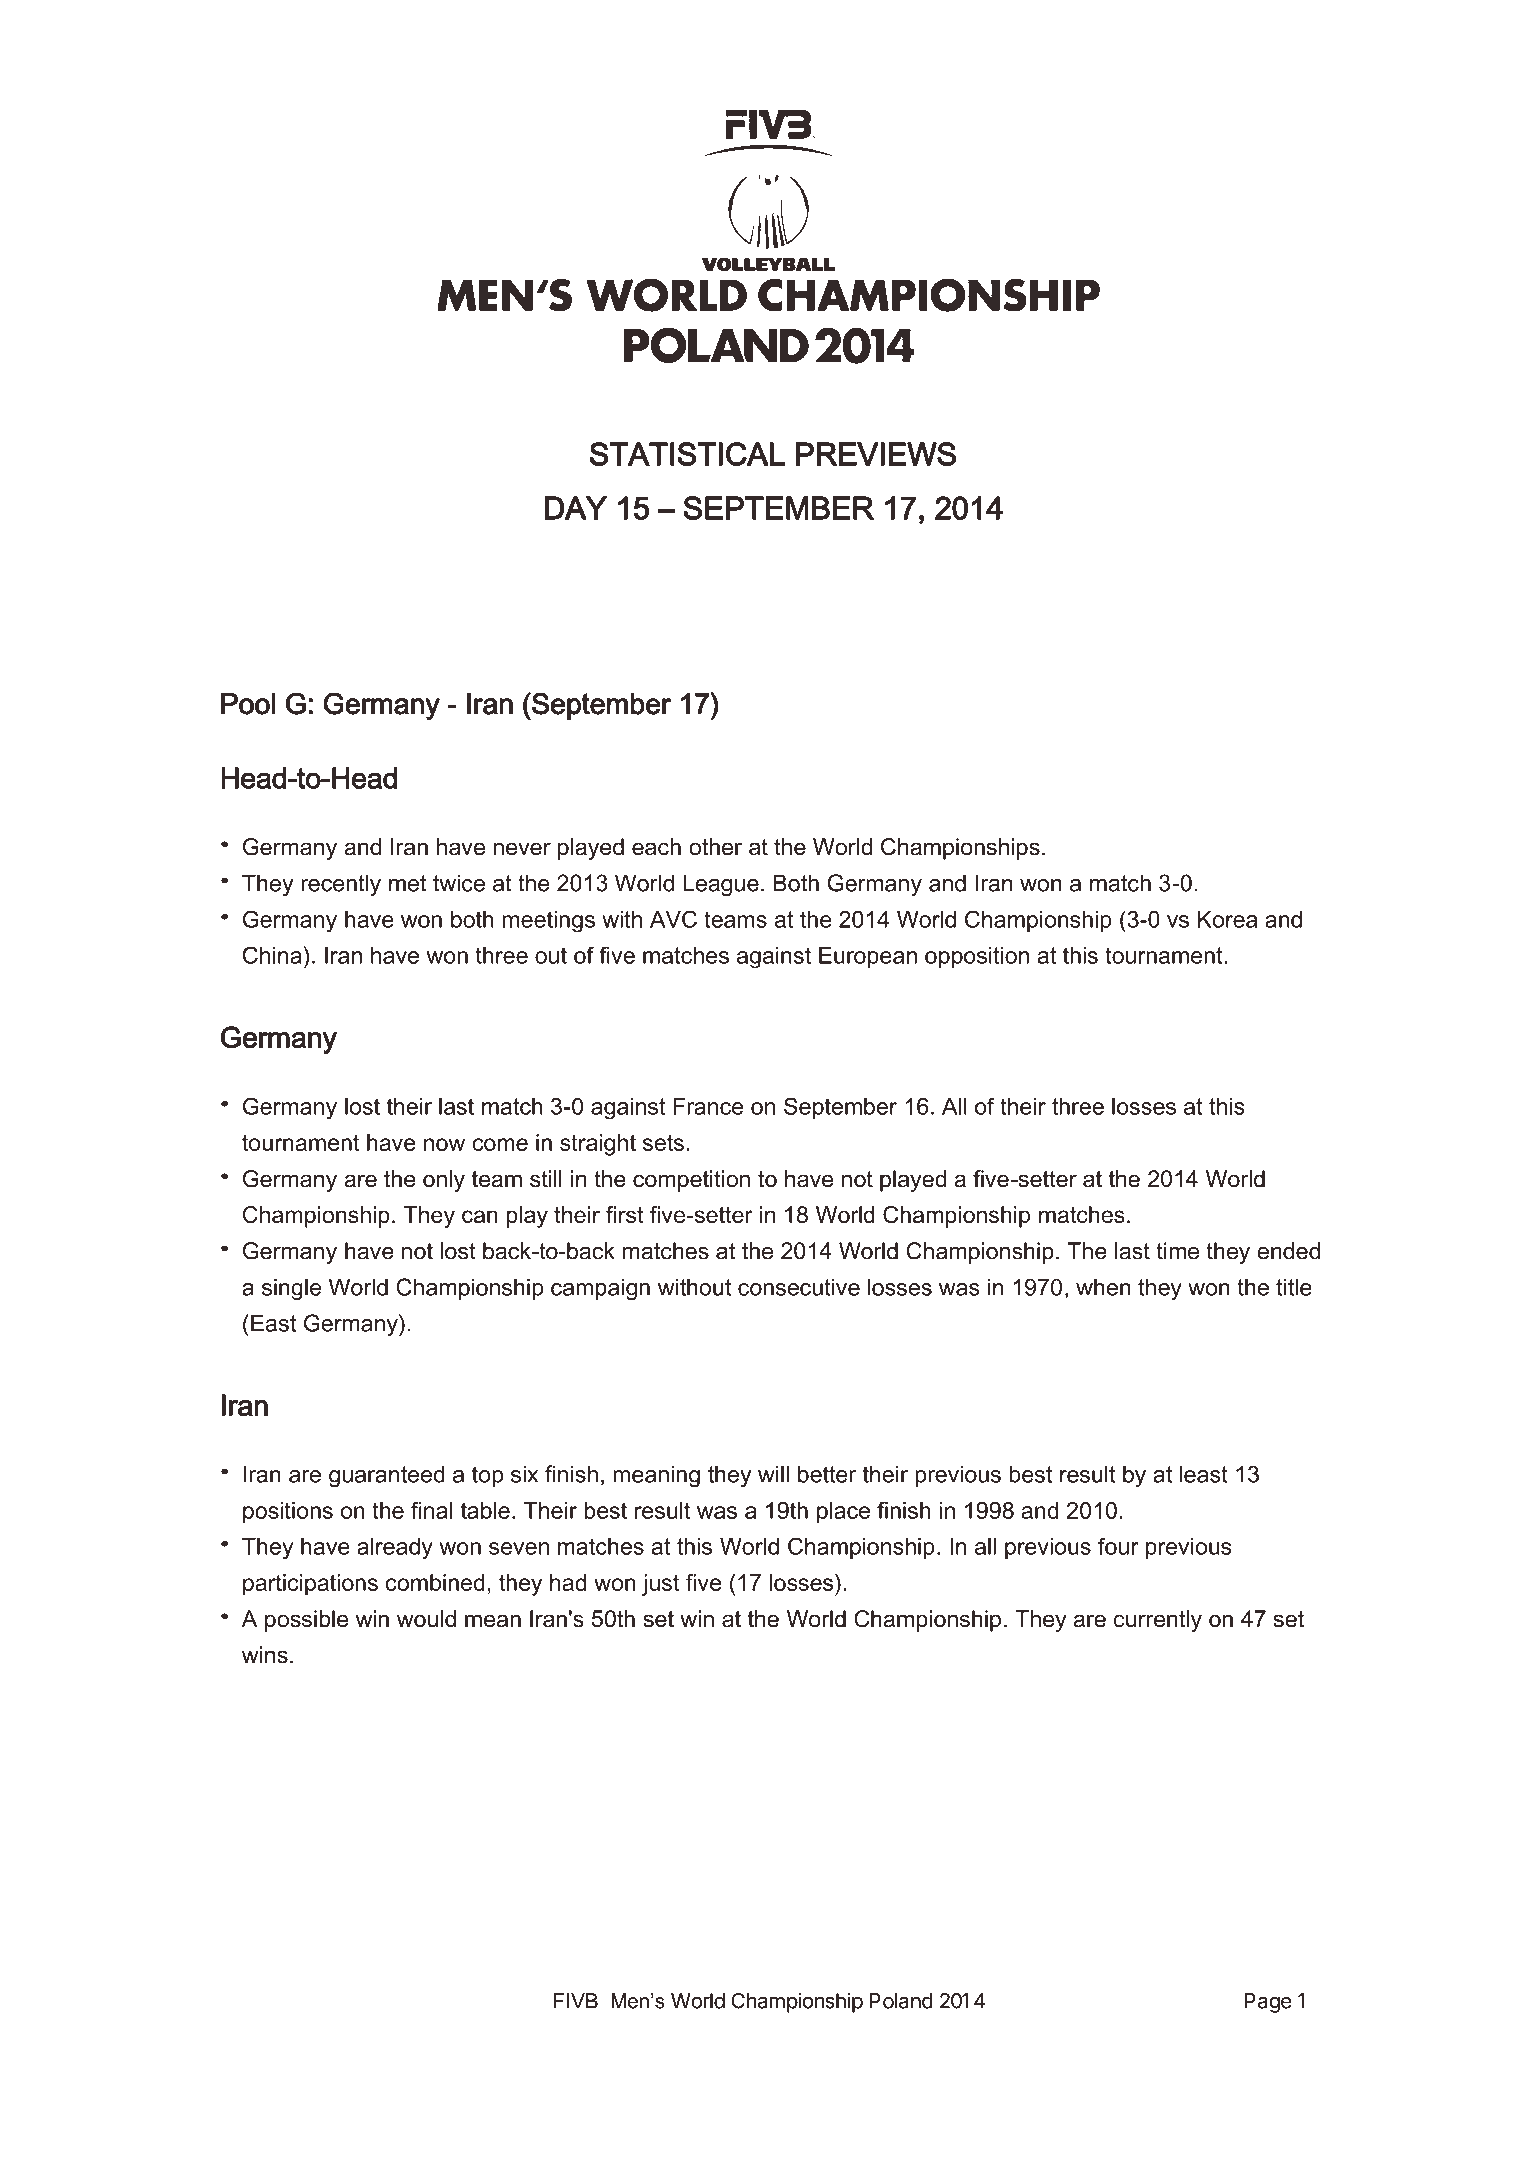 The width and height of the document is (1537, 2174). Describe the element at coordinates (576, 508) in the document. I see `DAY` at that location.
